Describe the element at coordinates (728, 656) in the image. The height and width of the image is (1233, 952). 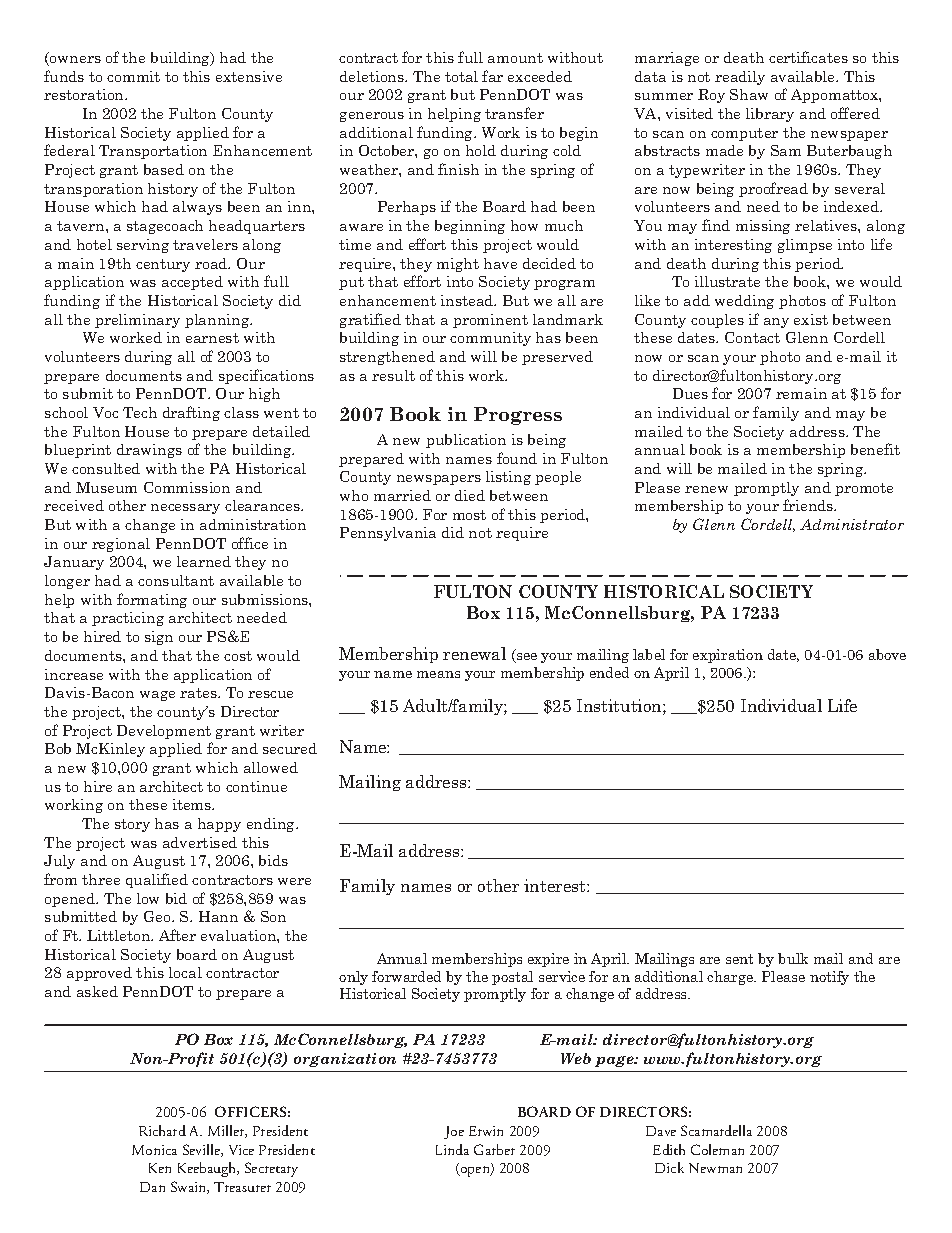
I see `expiration` at that location.
